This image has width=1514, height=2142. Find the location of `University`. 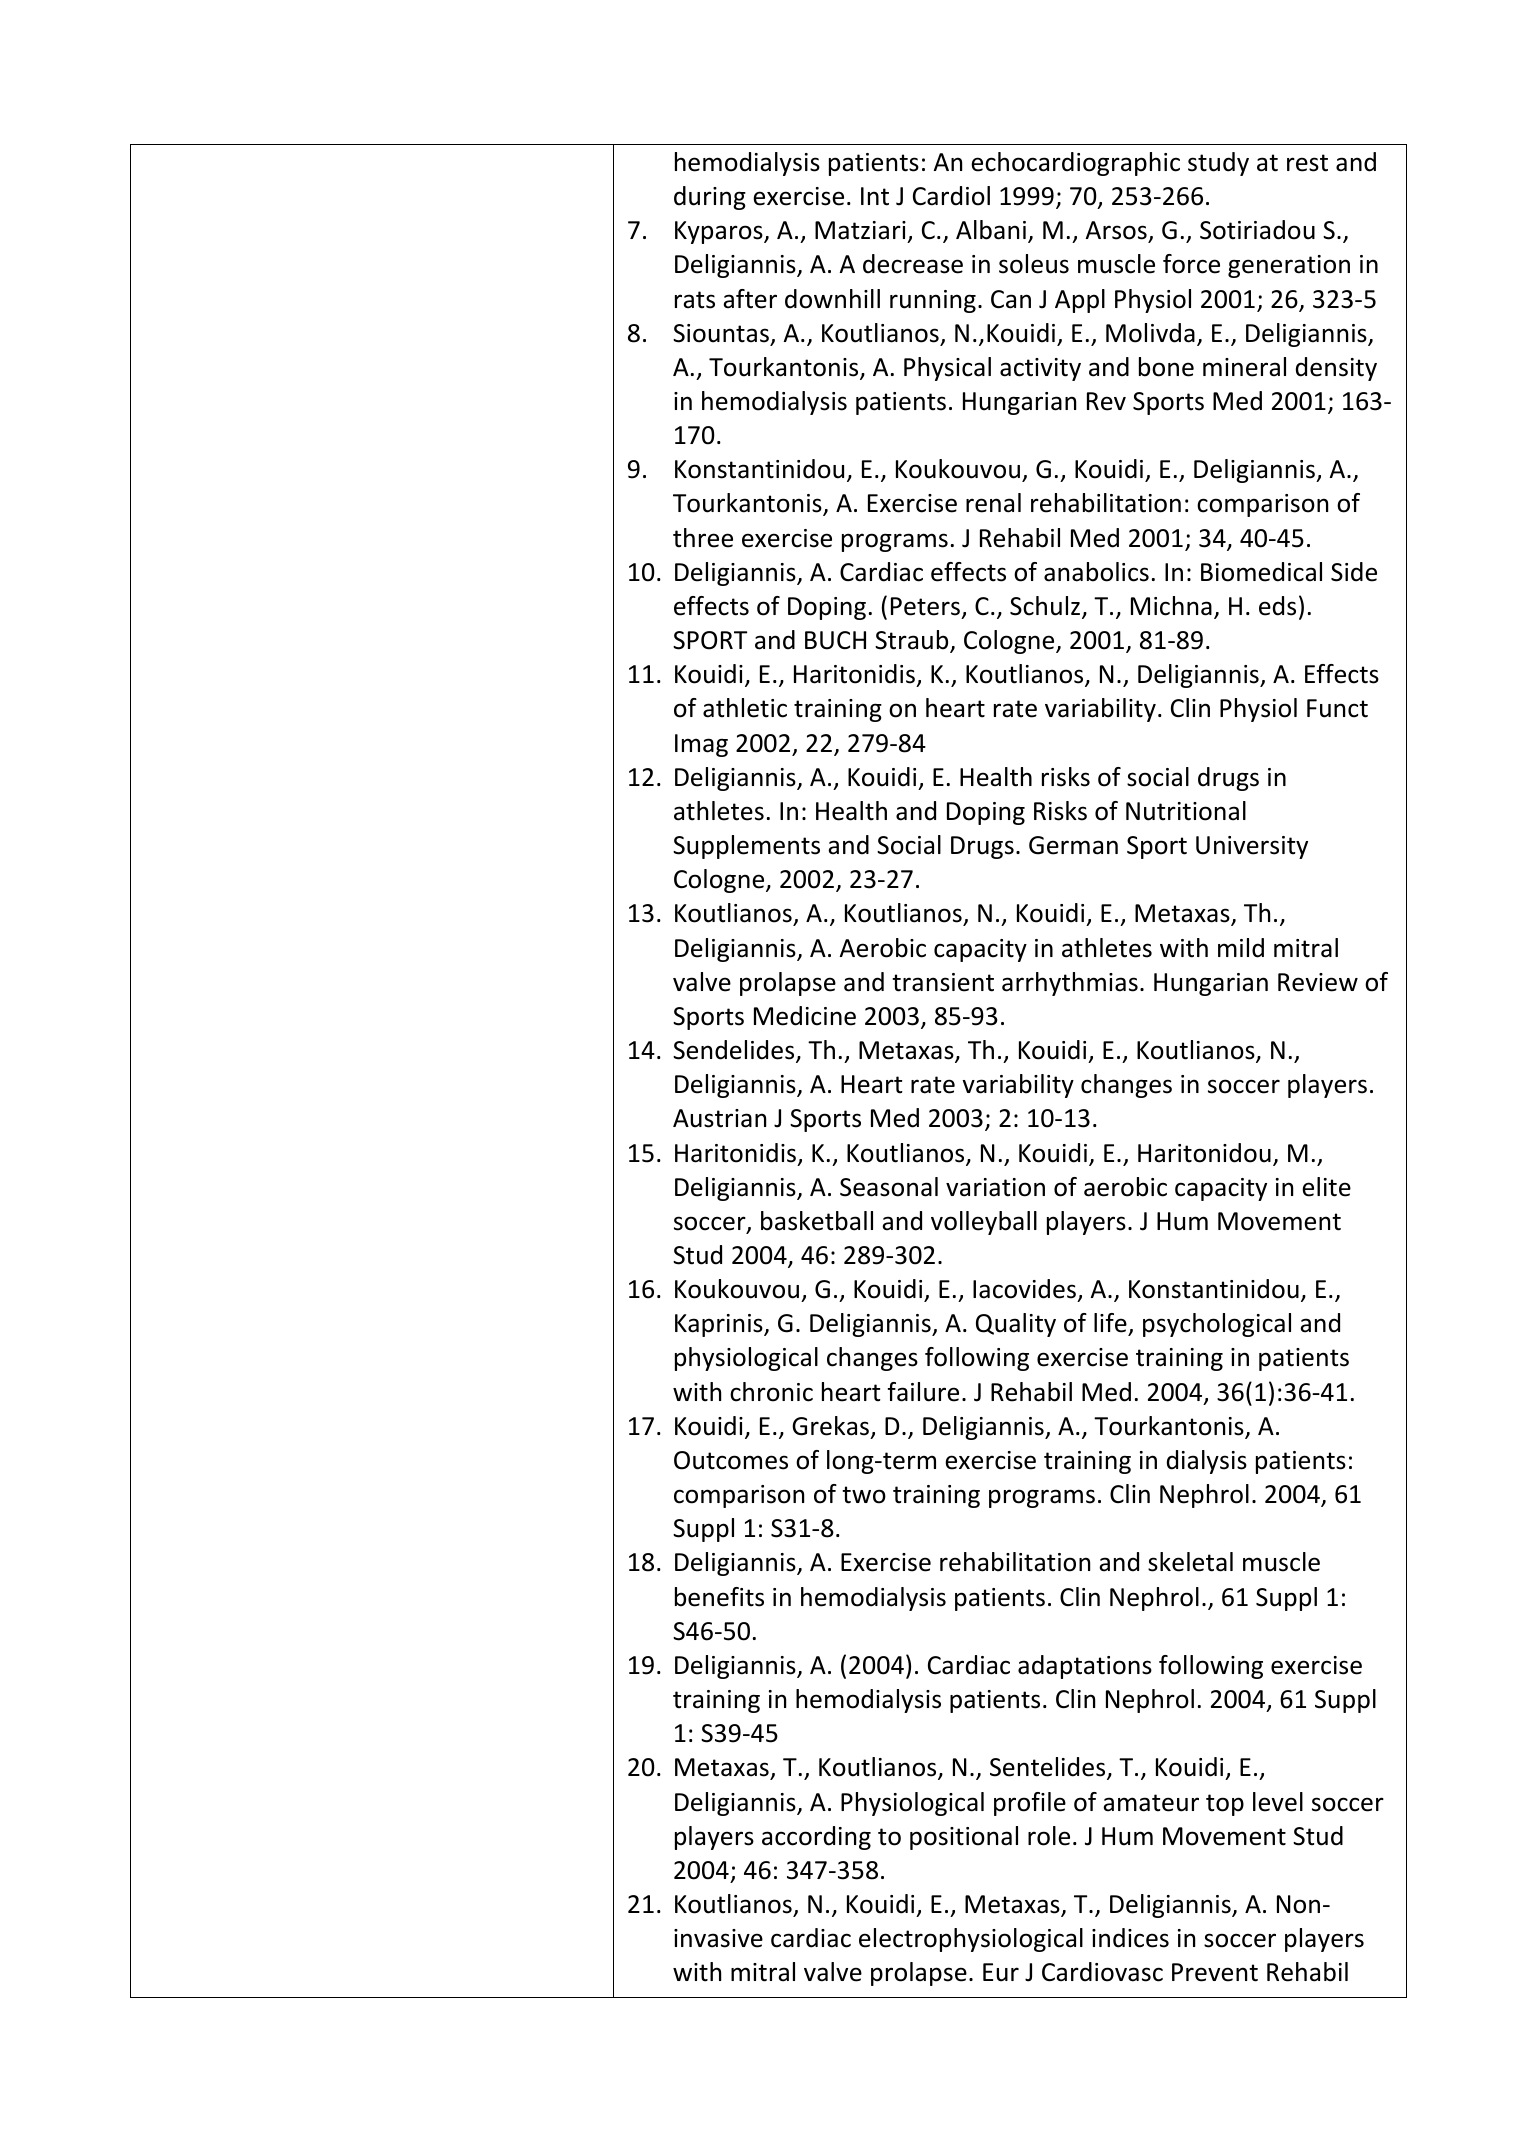

University is located at coordinates (1252, 847).
